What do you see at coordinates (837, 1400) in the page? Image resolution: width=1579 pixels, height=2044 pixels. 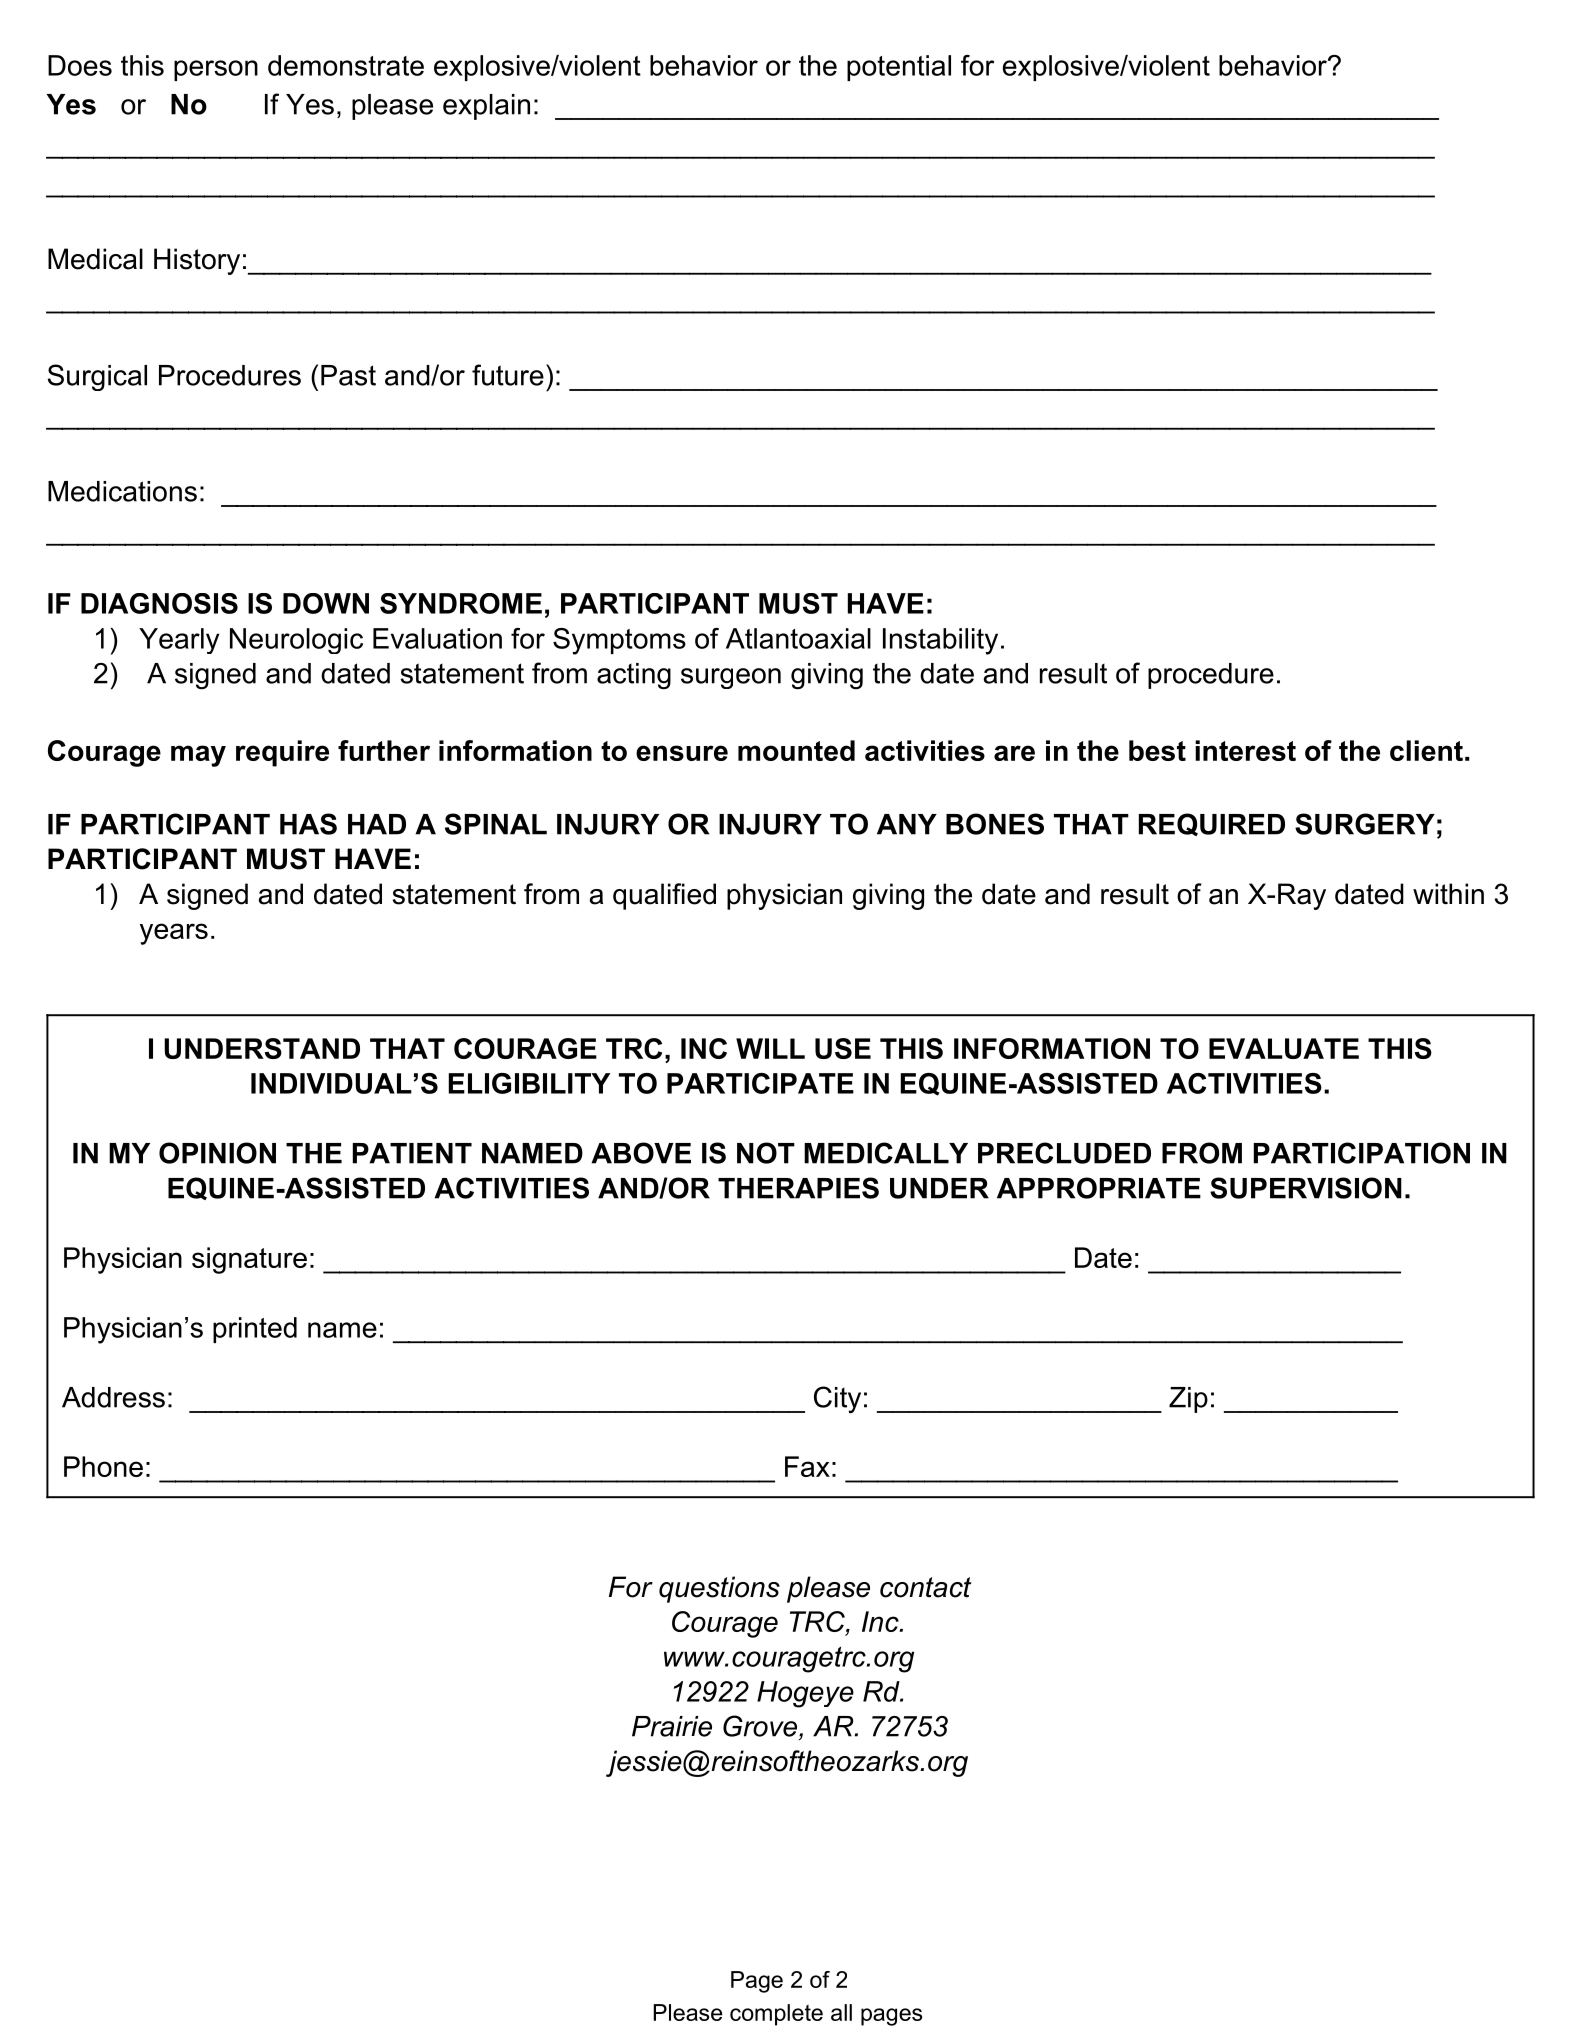 I see `City` at bounding box center [837, 1400].
